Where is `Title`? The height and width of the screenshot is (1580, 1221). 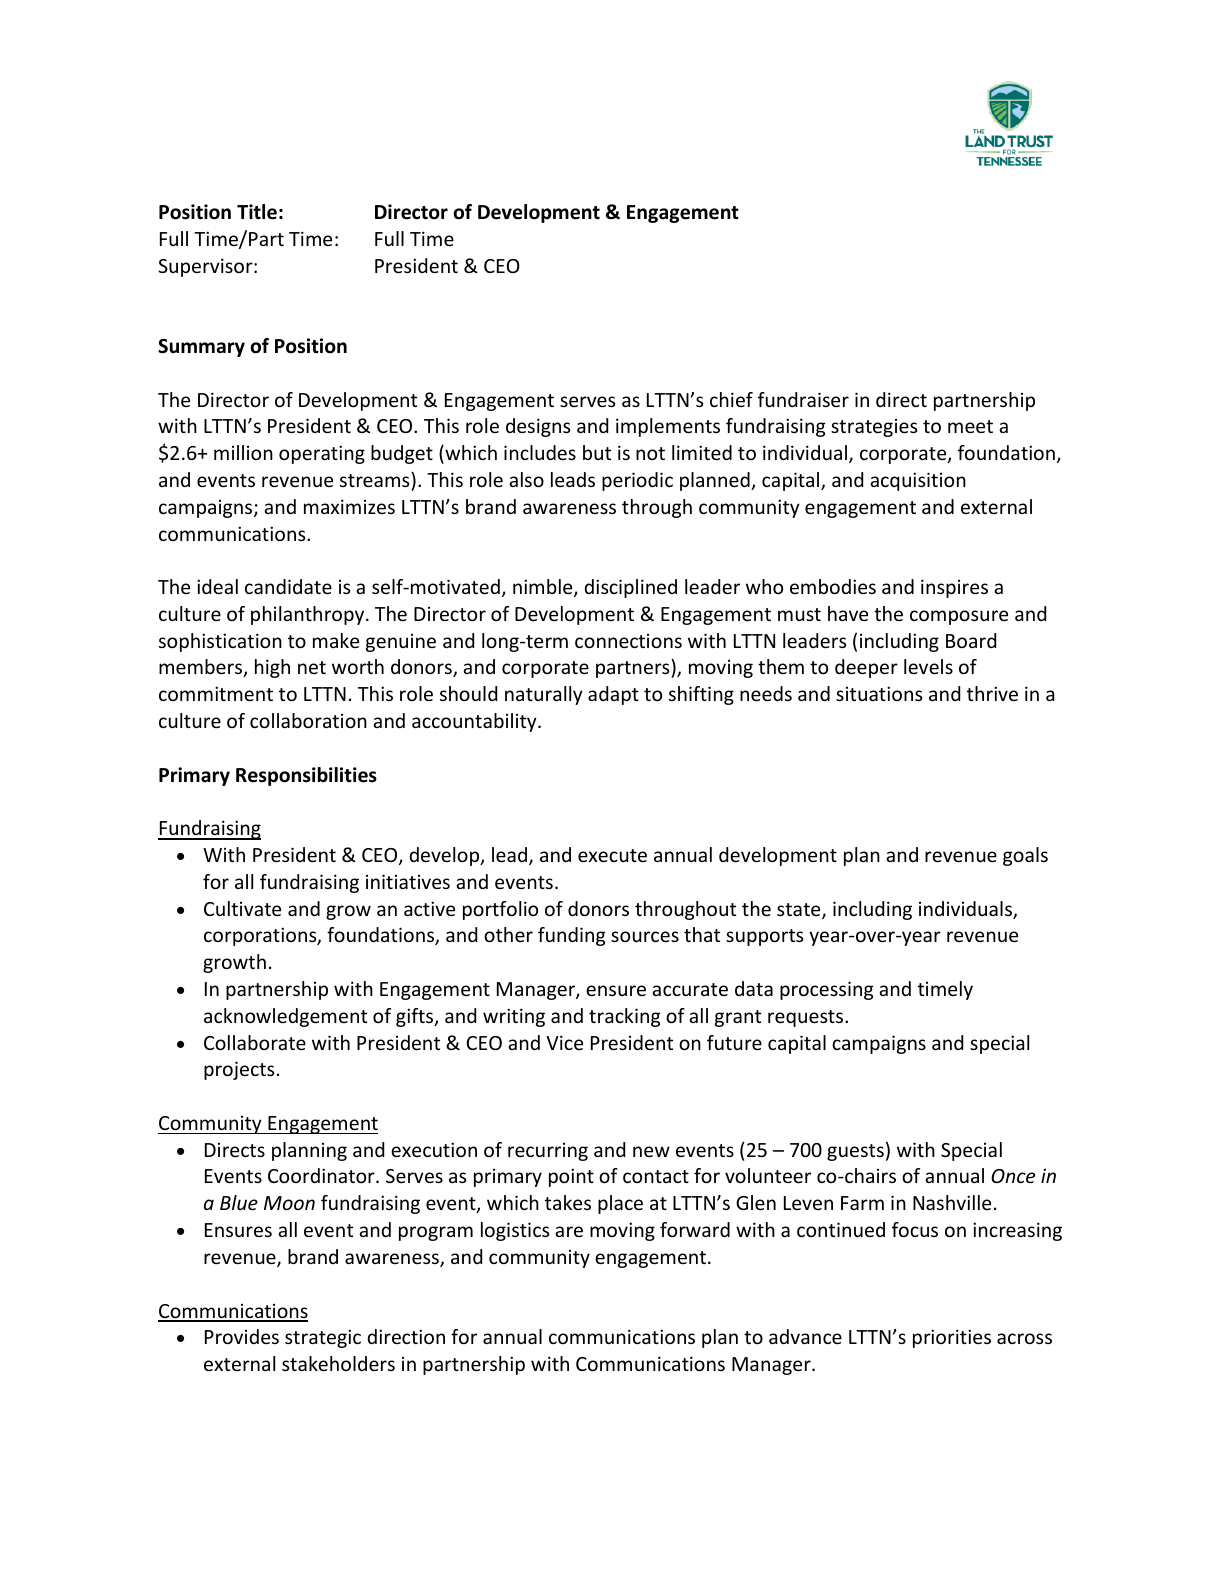 Title is located at coordinates (257, 212).
